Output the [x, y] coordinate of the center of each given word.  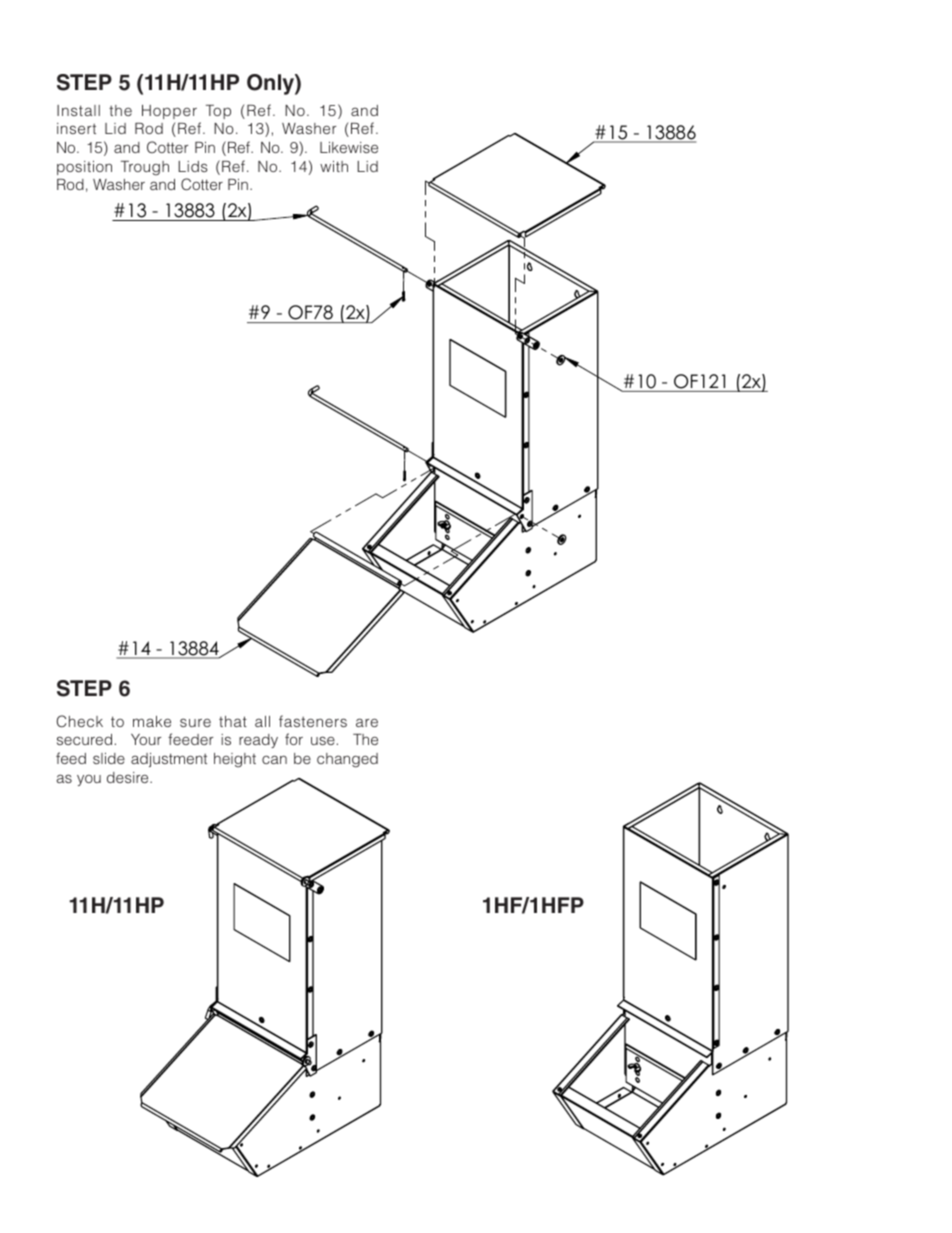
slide [109, 758]
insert [76, 128]
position [84, 168]
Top [218, 112]
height [235, 760]
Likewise [349, 147]
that [233, 721]
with [334, 166]
